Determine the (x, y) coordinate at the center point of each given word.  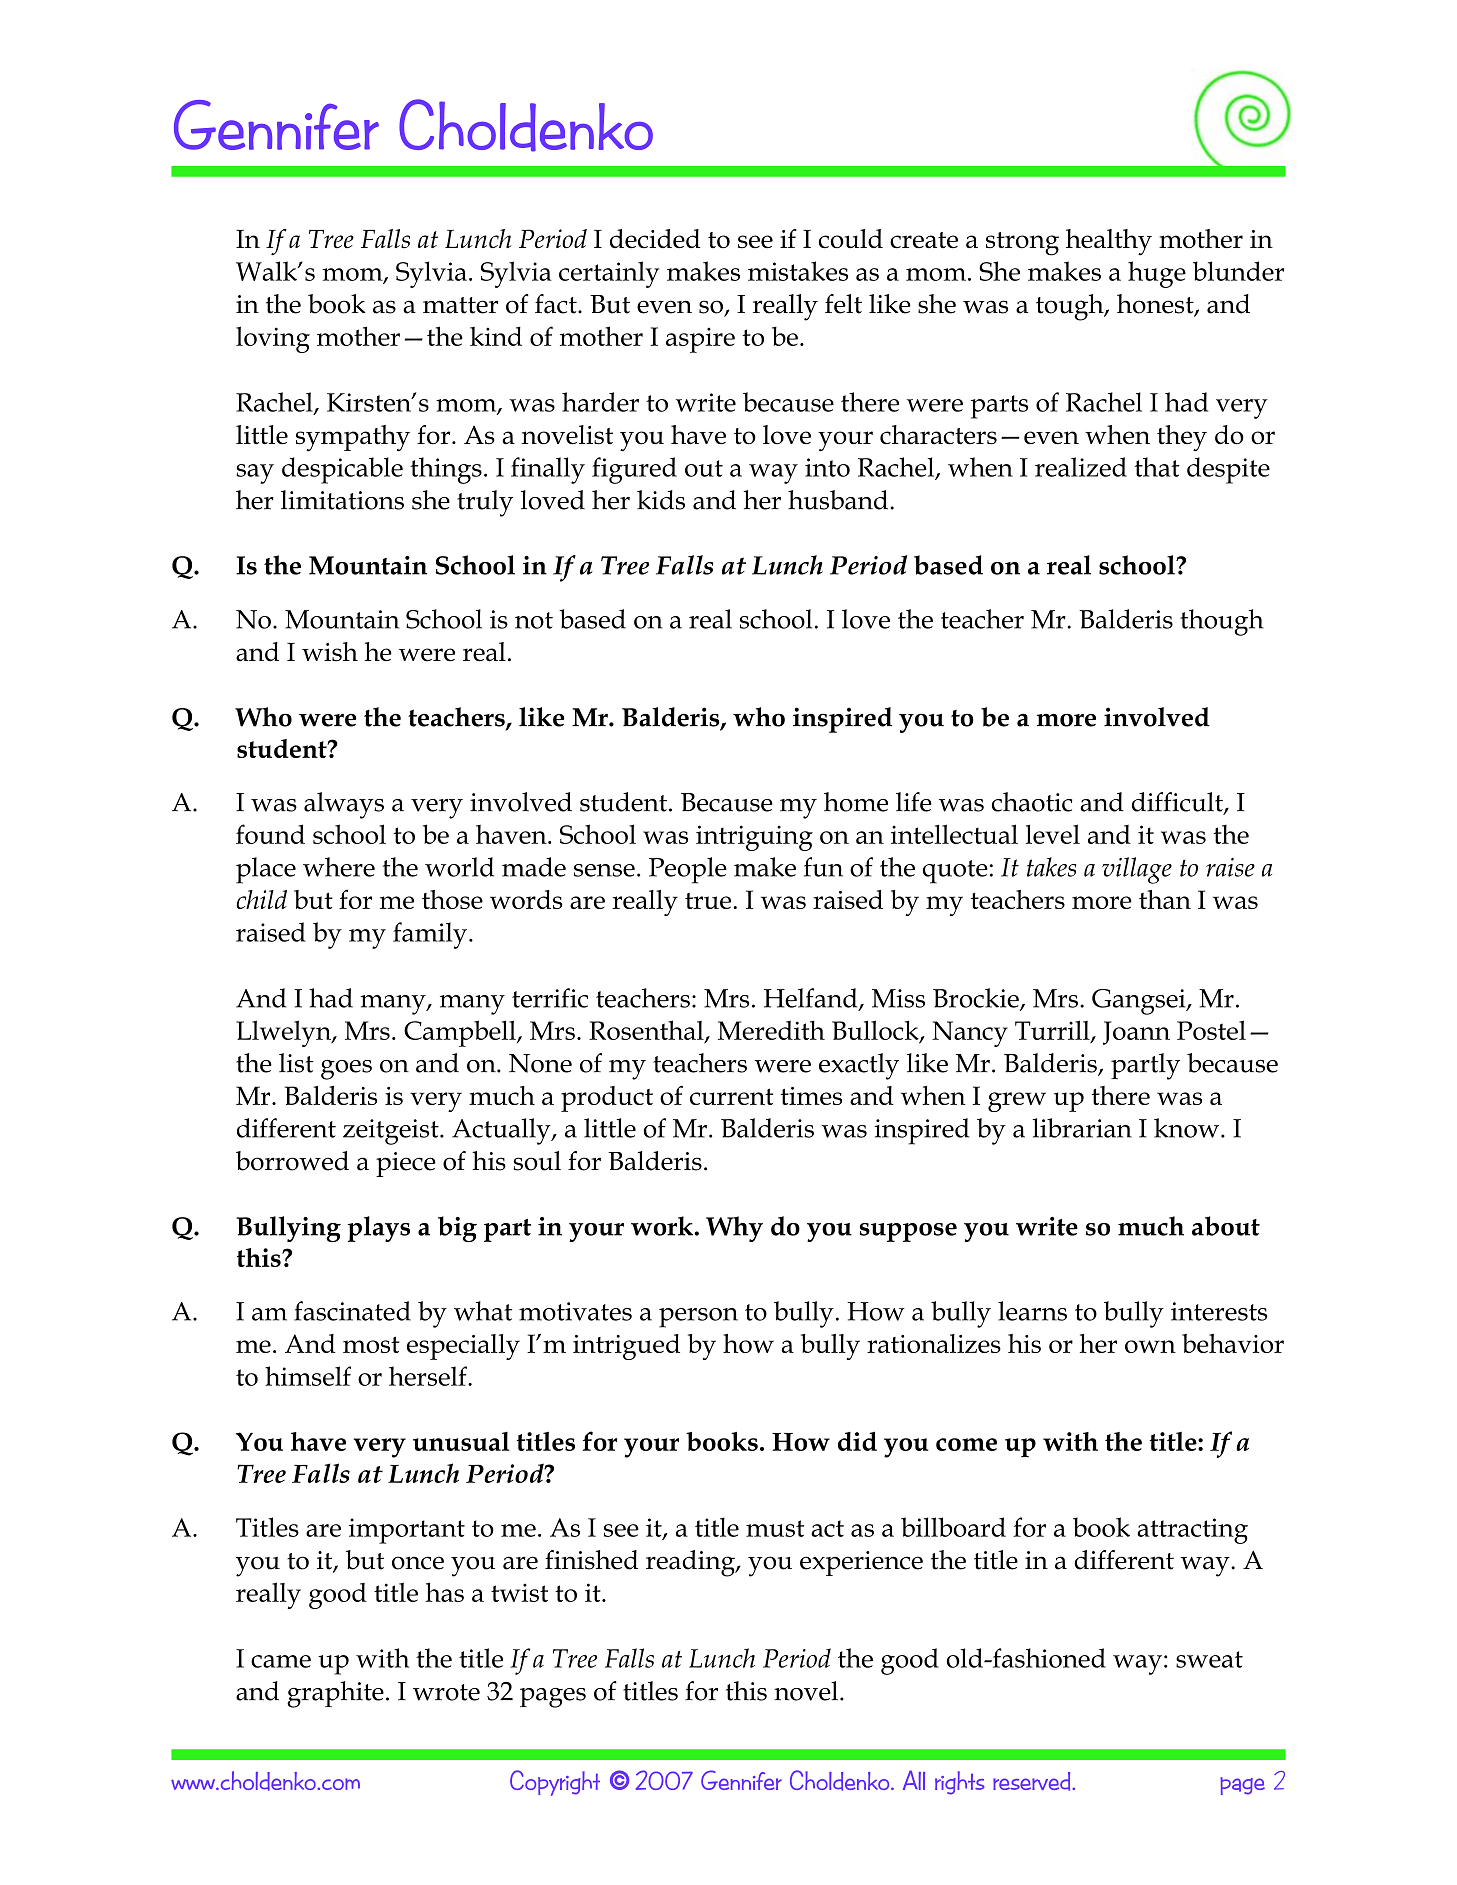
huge (1157, 274)
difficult (1178, 803)
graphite (335, 1694)
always (344, 805)
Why (734, 1229)
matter (460, 305)
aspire (700, 340)
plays (378, 1229)
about (1226, 1226)
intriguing (754, 838)
